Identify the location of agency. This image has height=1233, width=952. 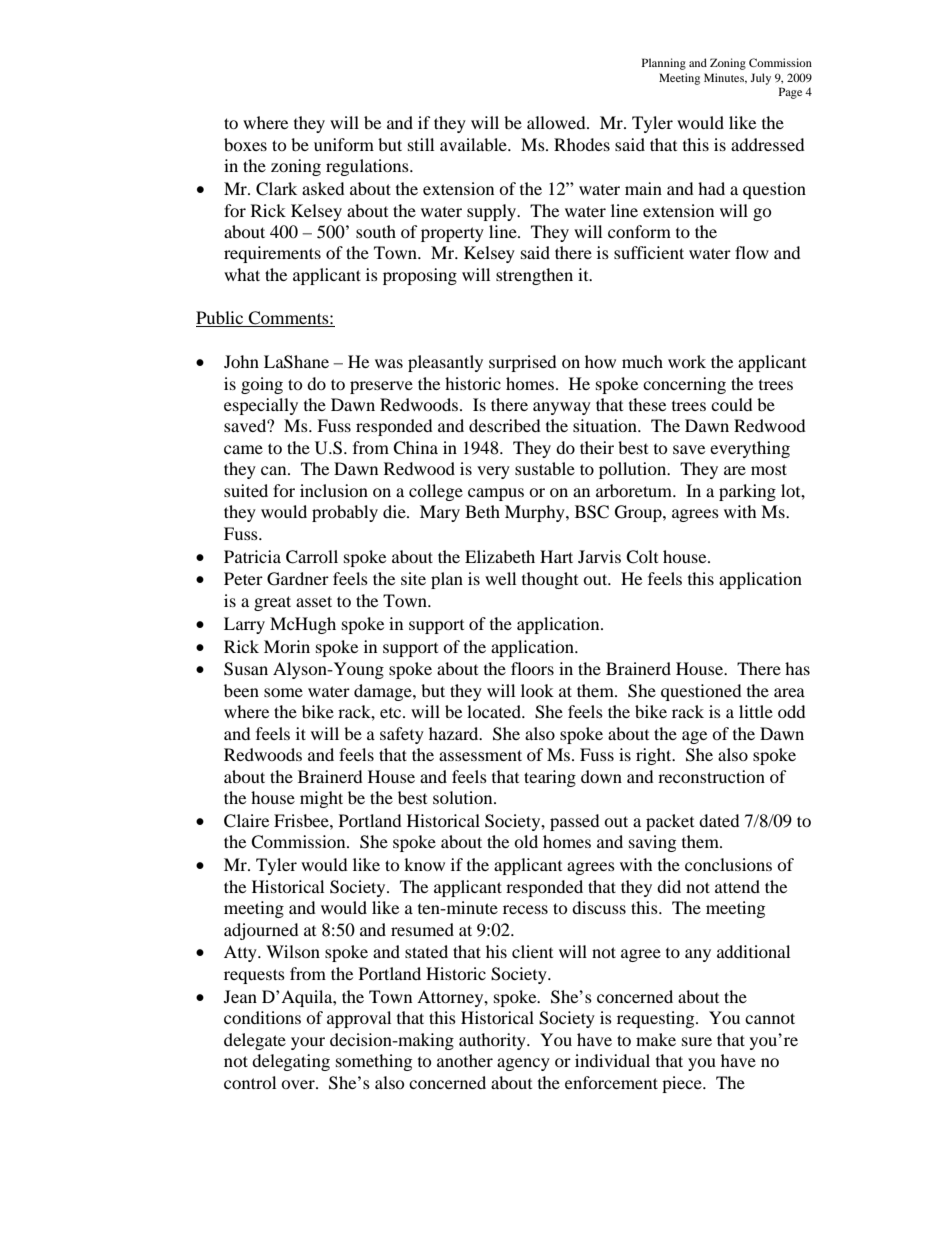
(523, 1064).
